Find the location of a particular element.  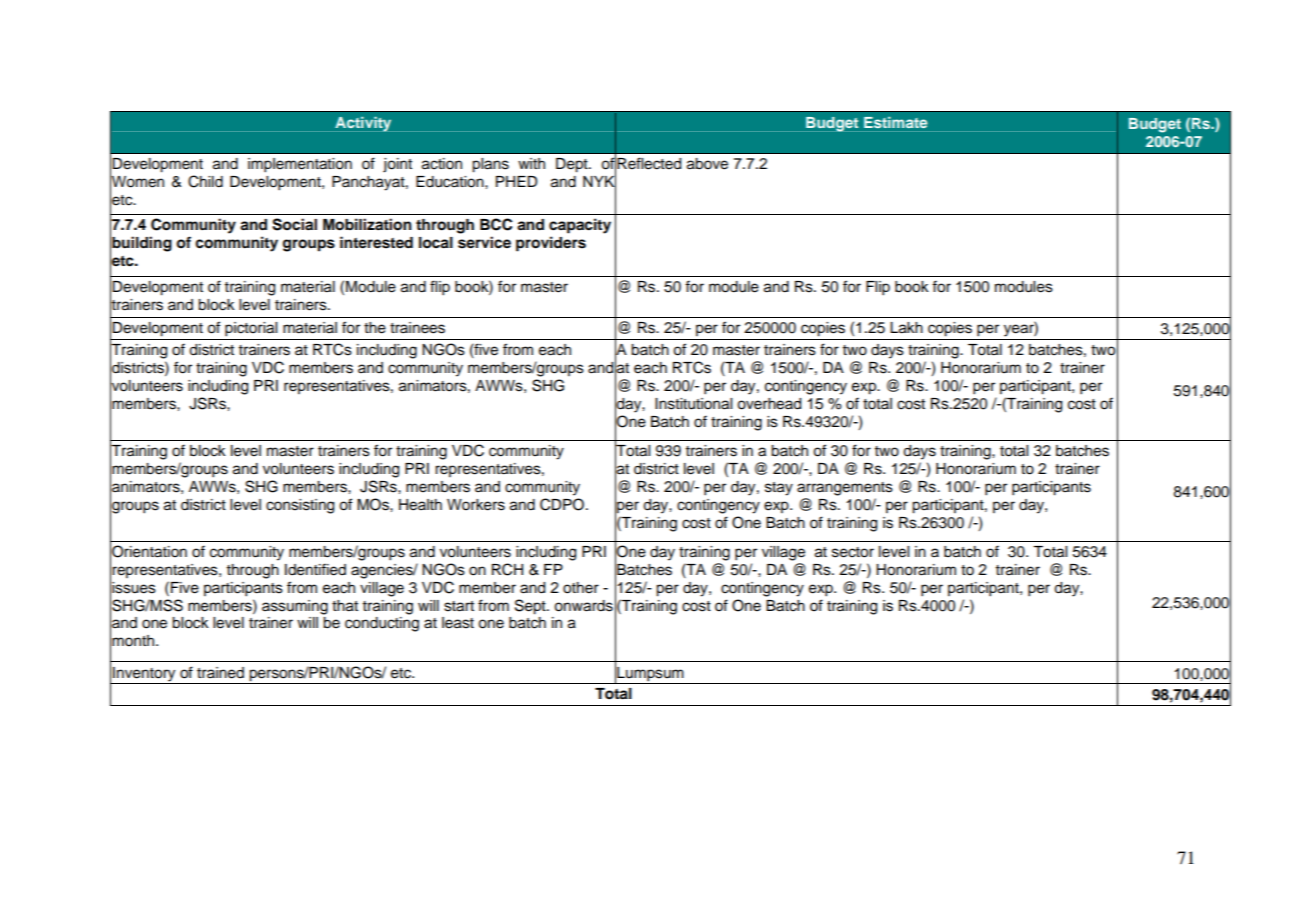

trained is located at coordinates (220, 673).
